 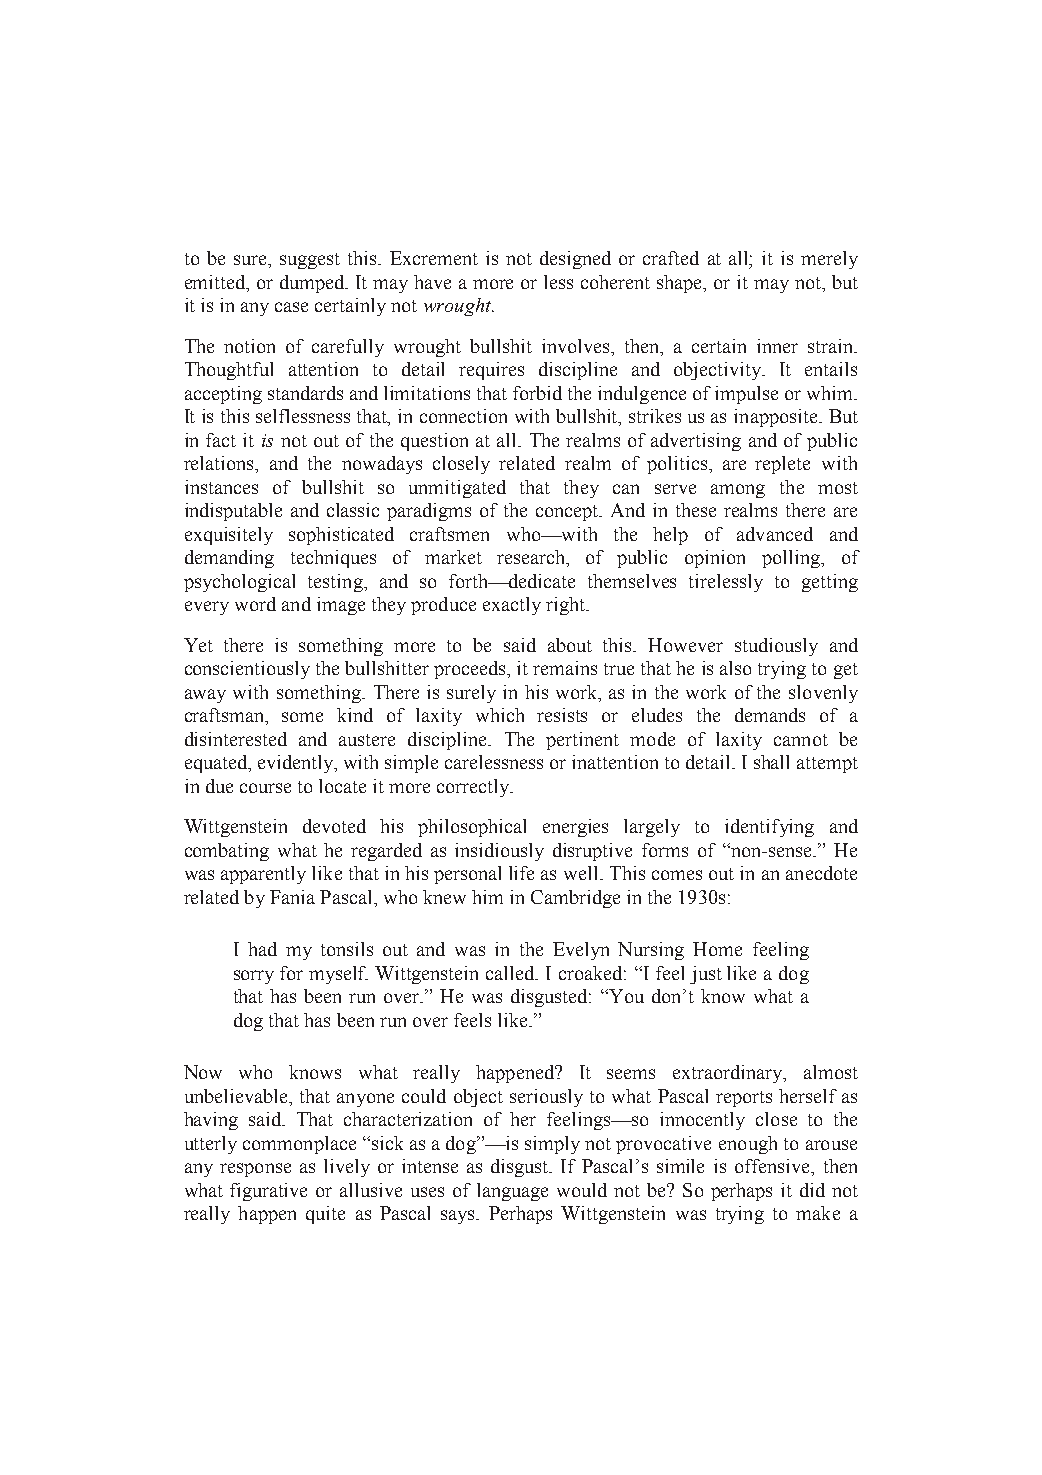 I want to click on designed, so click(x=575, y=260).
